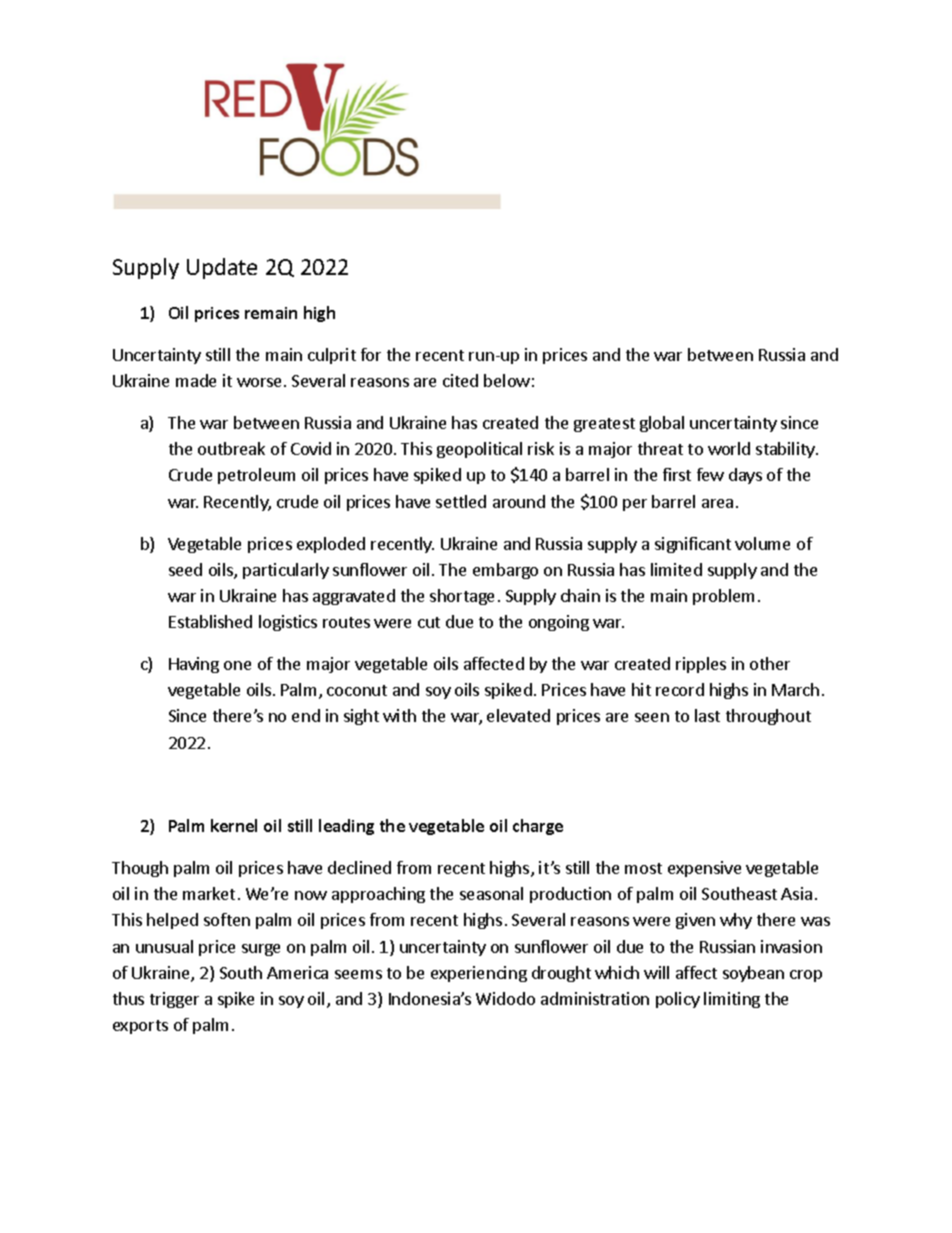 This screenshot has width=952, height=1233. Describe the element at coordinates (231, 448) in the screenshot. I see `outbreak` at that location.
